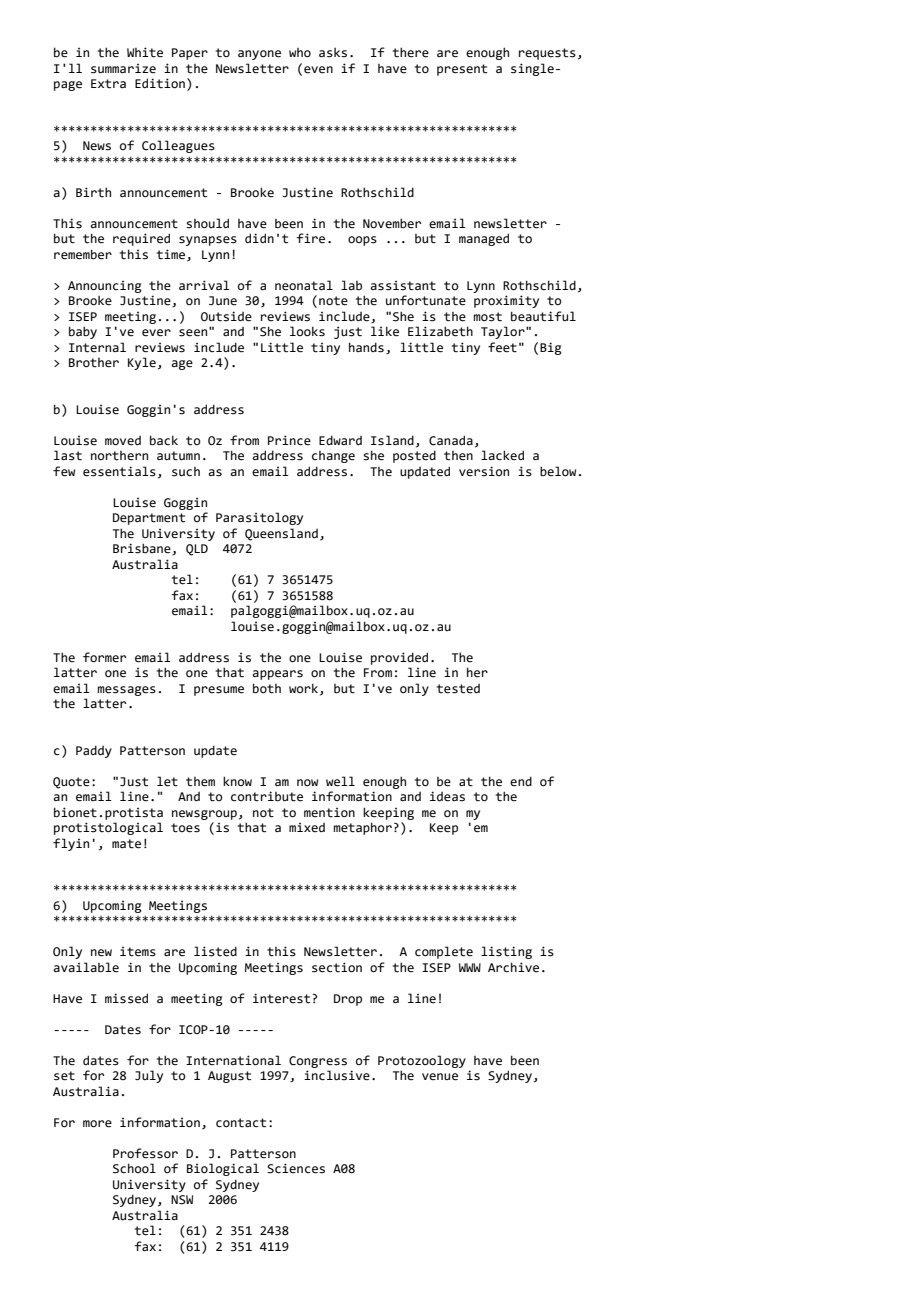 This image has width=924, height=1308. What do you see at coordinates (296, 1168) in the image?
I see `Sciences` at bounding box center [296, 1168].
